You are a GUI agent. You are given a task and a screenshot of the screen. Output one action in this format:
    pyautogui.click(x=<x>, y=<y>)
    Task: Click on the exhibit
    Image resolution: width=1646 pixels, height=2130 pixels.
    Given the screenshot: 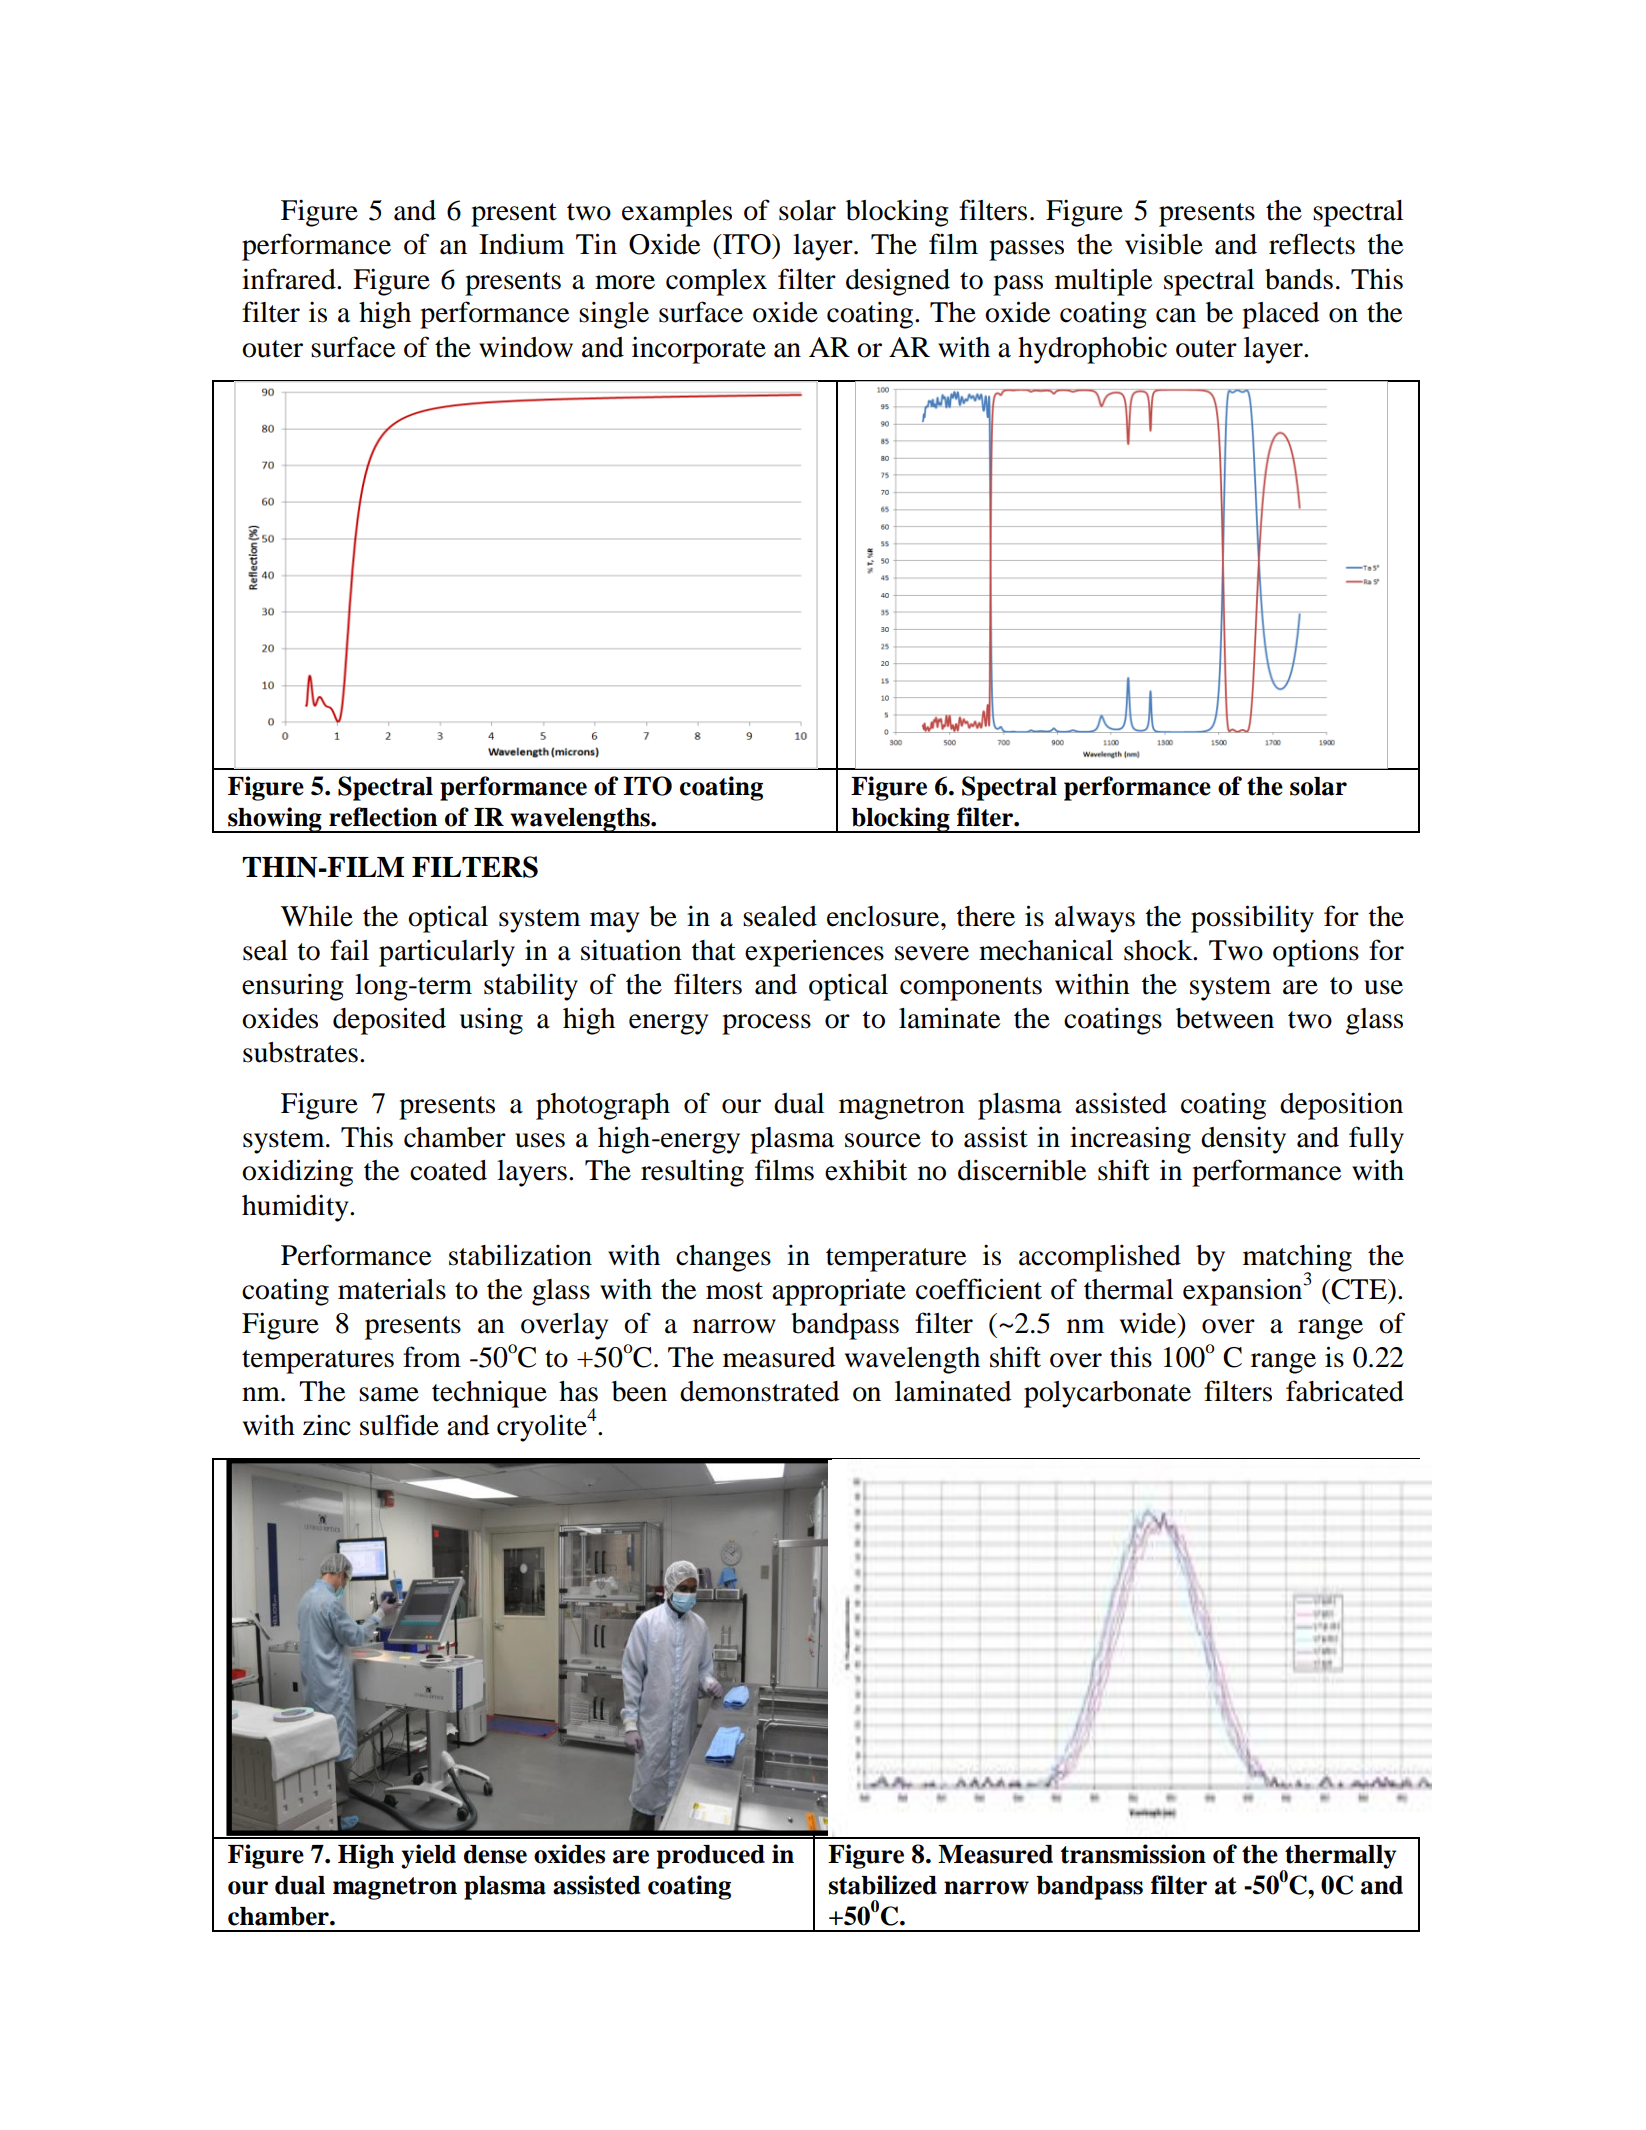 What is the action you would take?
    pyautogui.click(x=866, y=1170)
